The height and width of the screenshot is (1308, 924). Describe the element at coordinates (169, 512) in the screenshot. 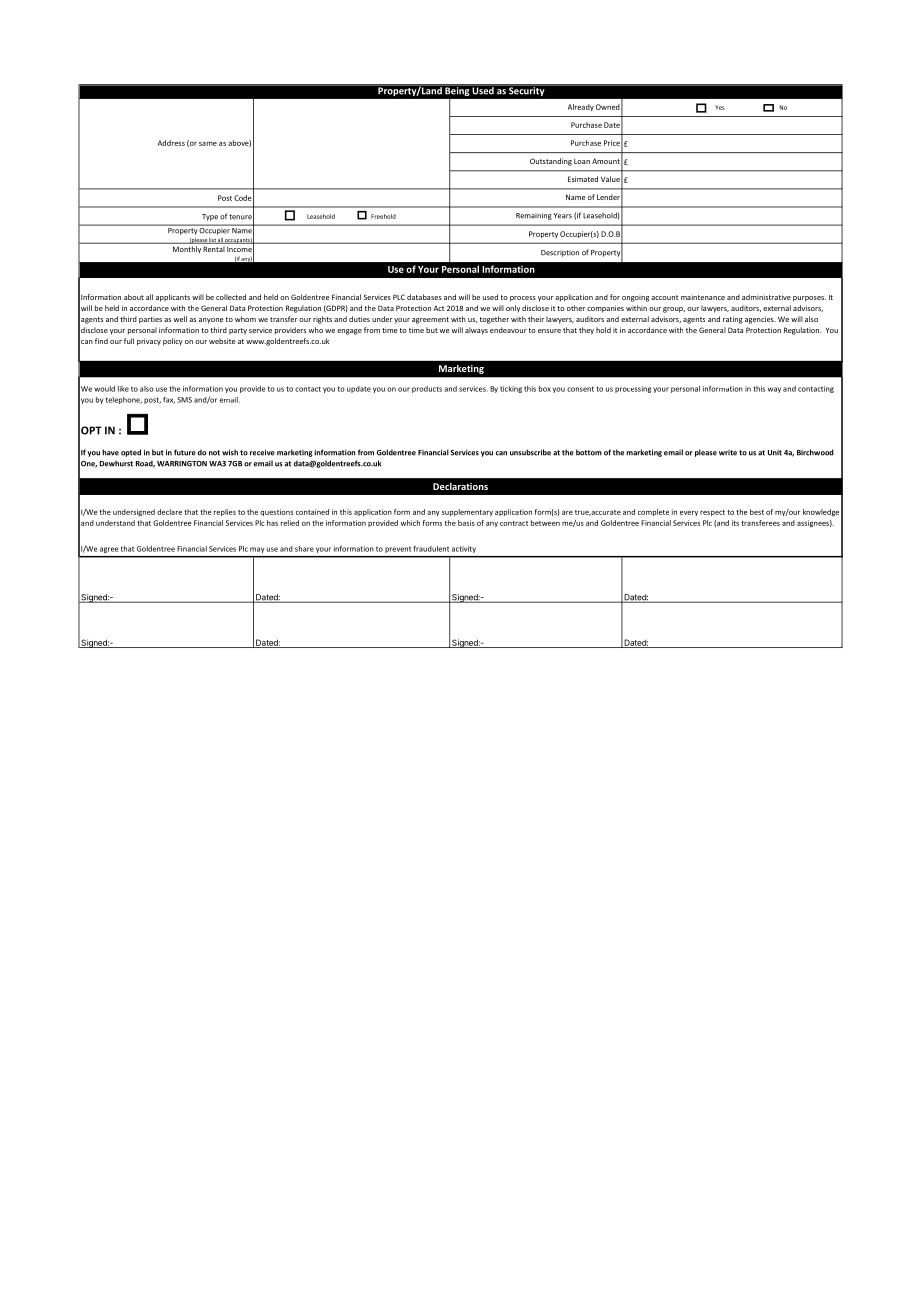

I see `declare` at that location.
